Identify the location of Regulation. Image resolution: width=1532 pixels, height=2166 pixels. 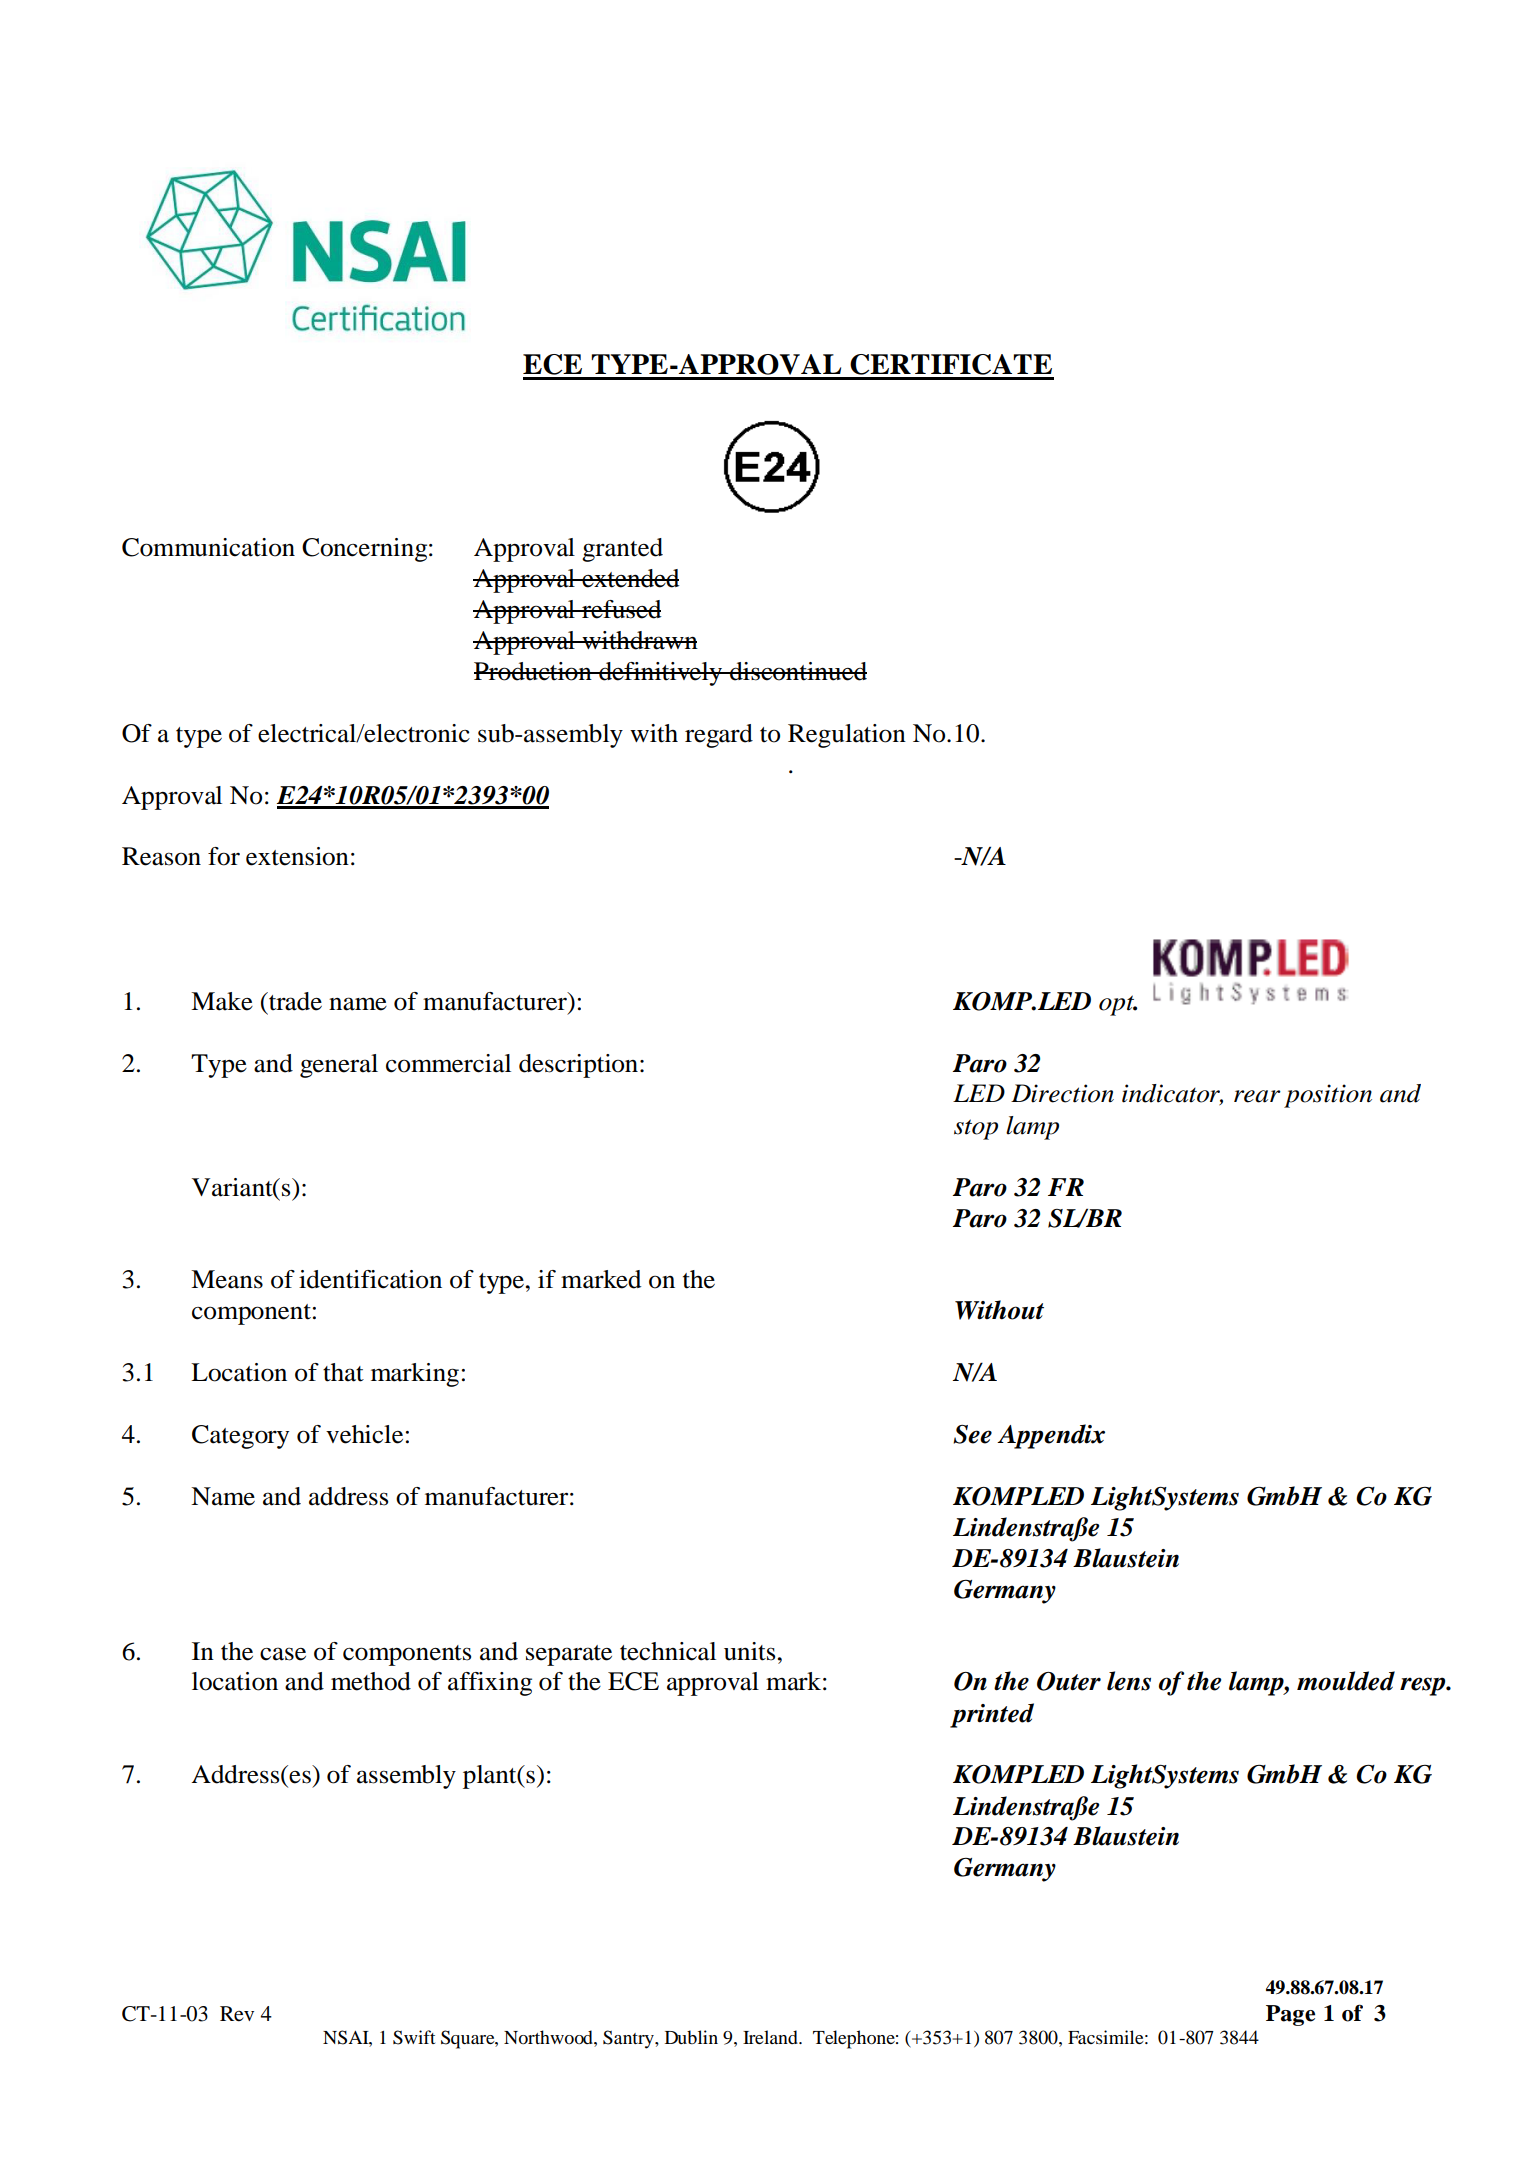
(847, 736).
